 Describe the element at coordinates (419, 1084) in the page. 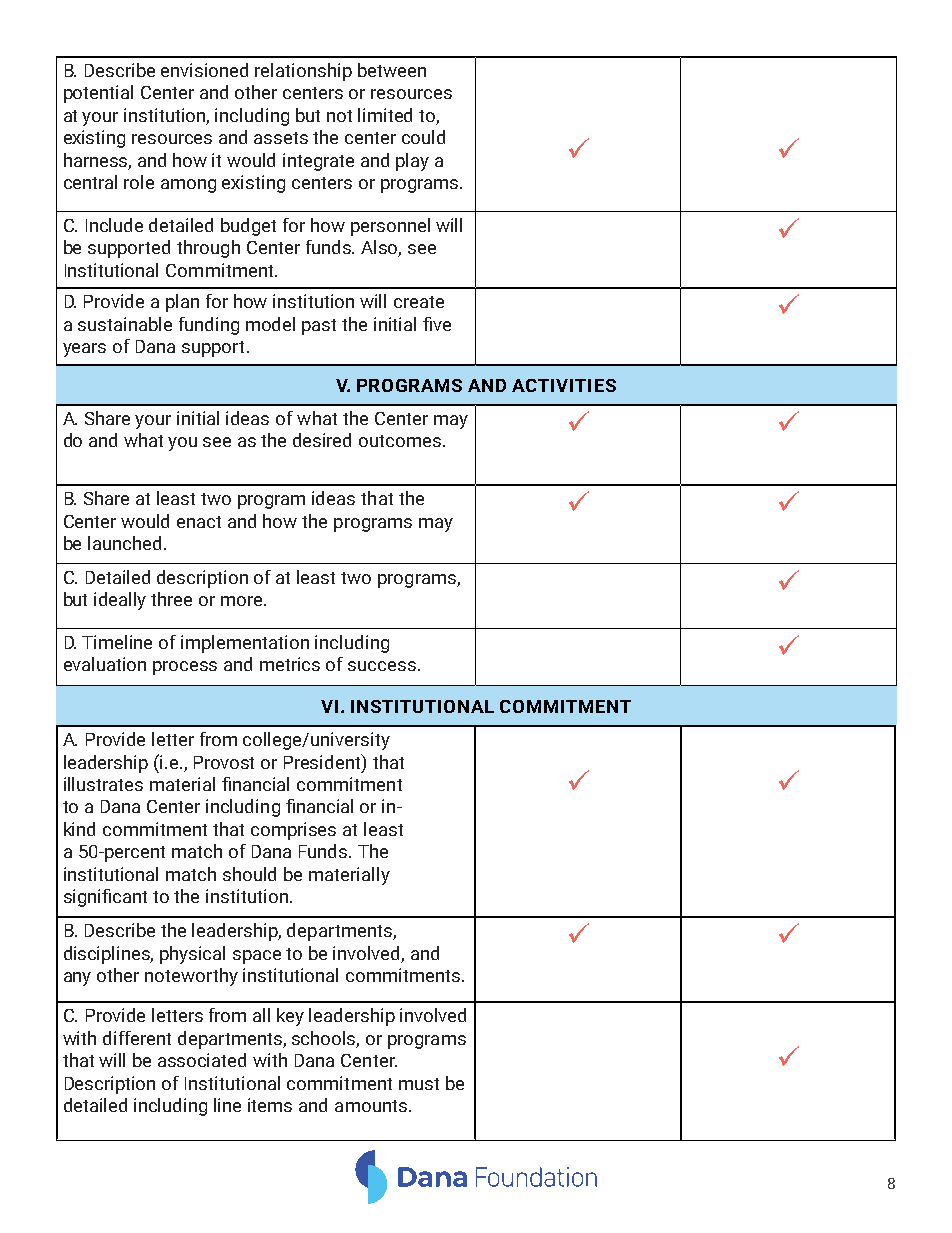

I see `must` at that location.
